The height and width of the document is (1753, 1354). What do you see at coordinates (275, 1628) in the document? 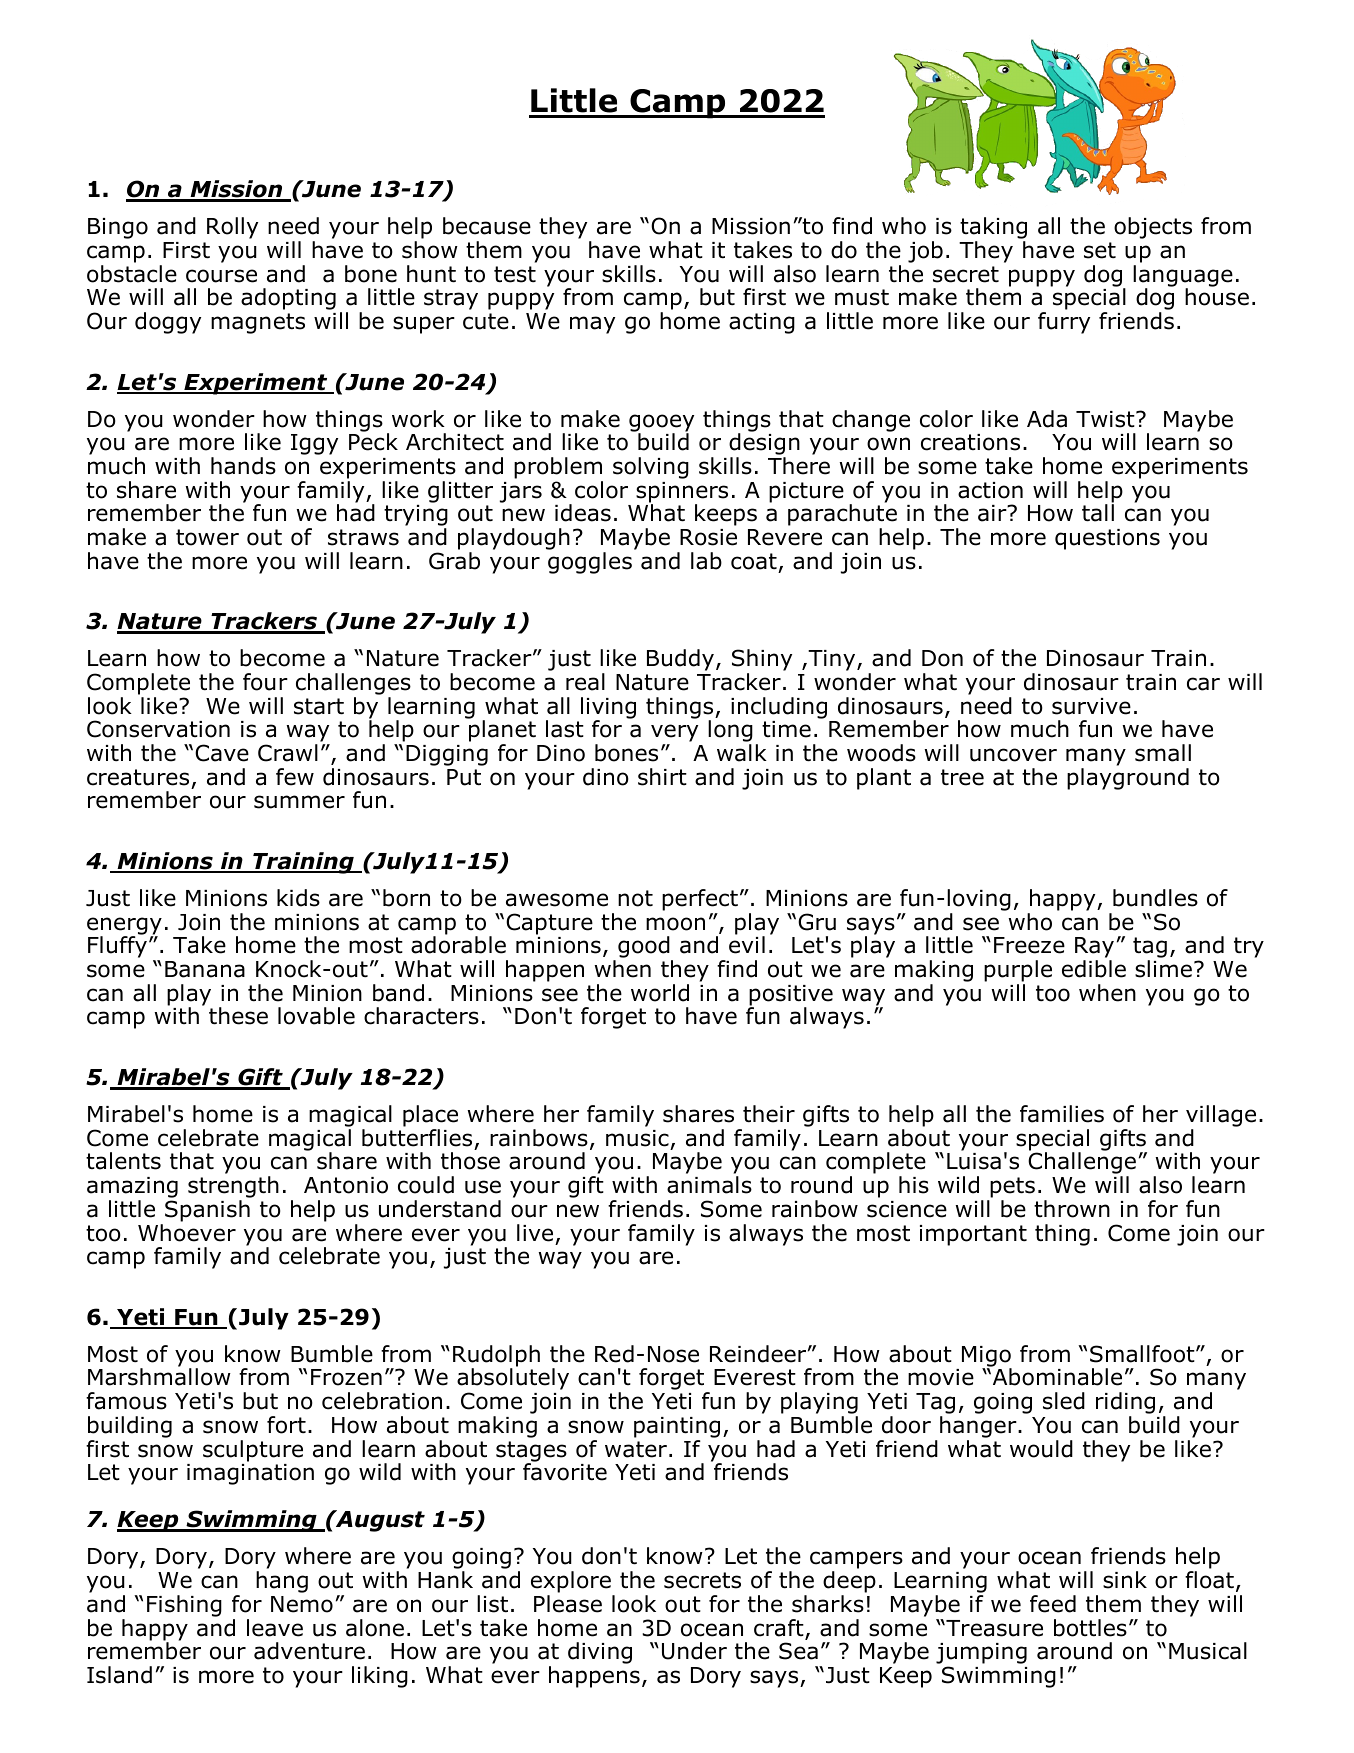
I see `leave` at bounding box center [275, 1628].
